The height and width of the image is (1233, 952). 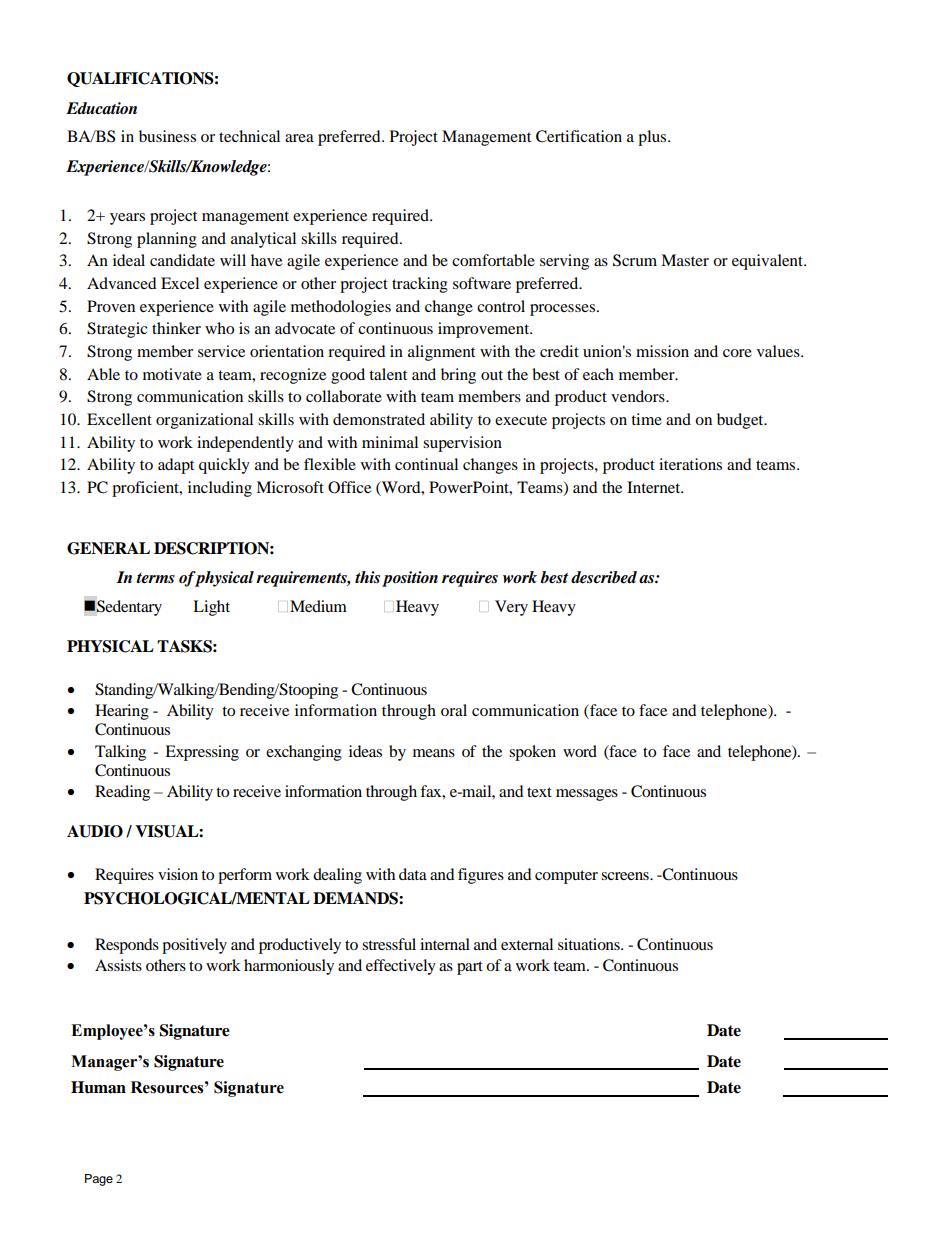 I want to click on Page, so click(x=99, y=1180).
